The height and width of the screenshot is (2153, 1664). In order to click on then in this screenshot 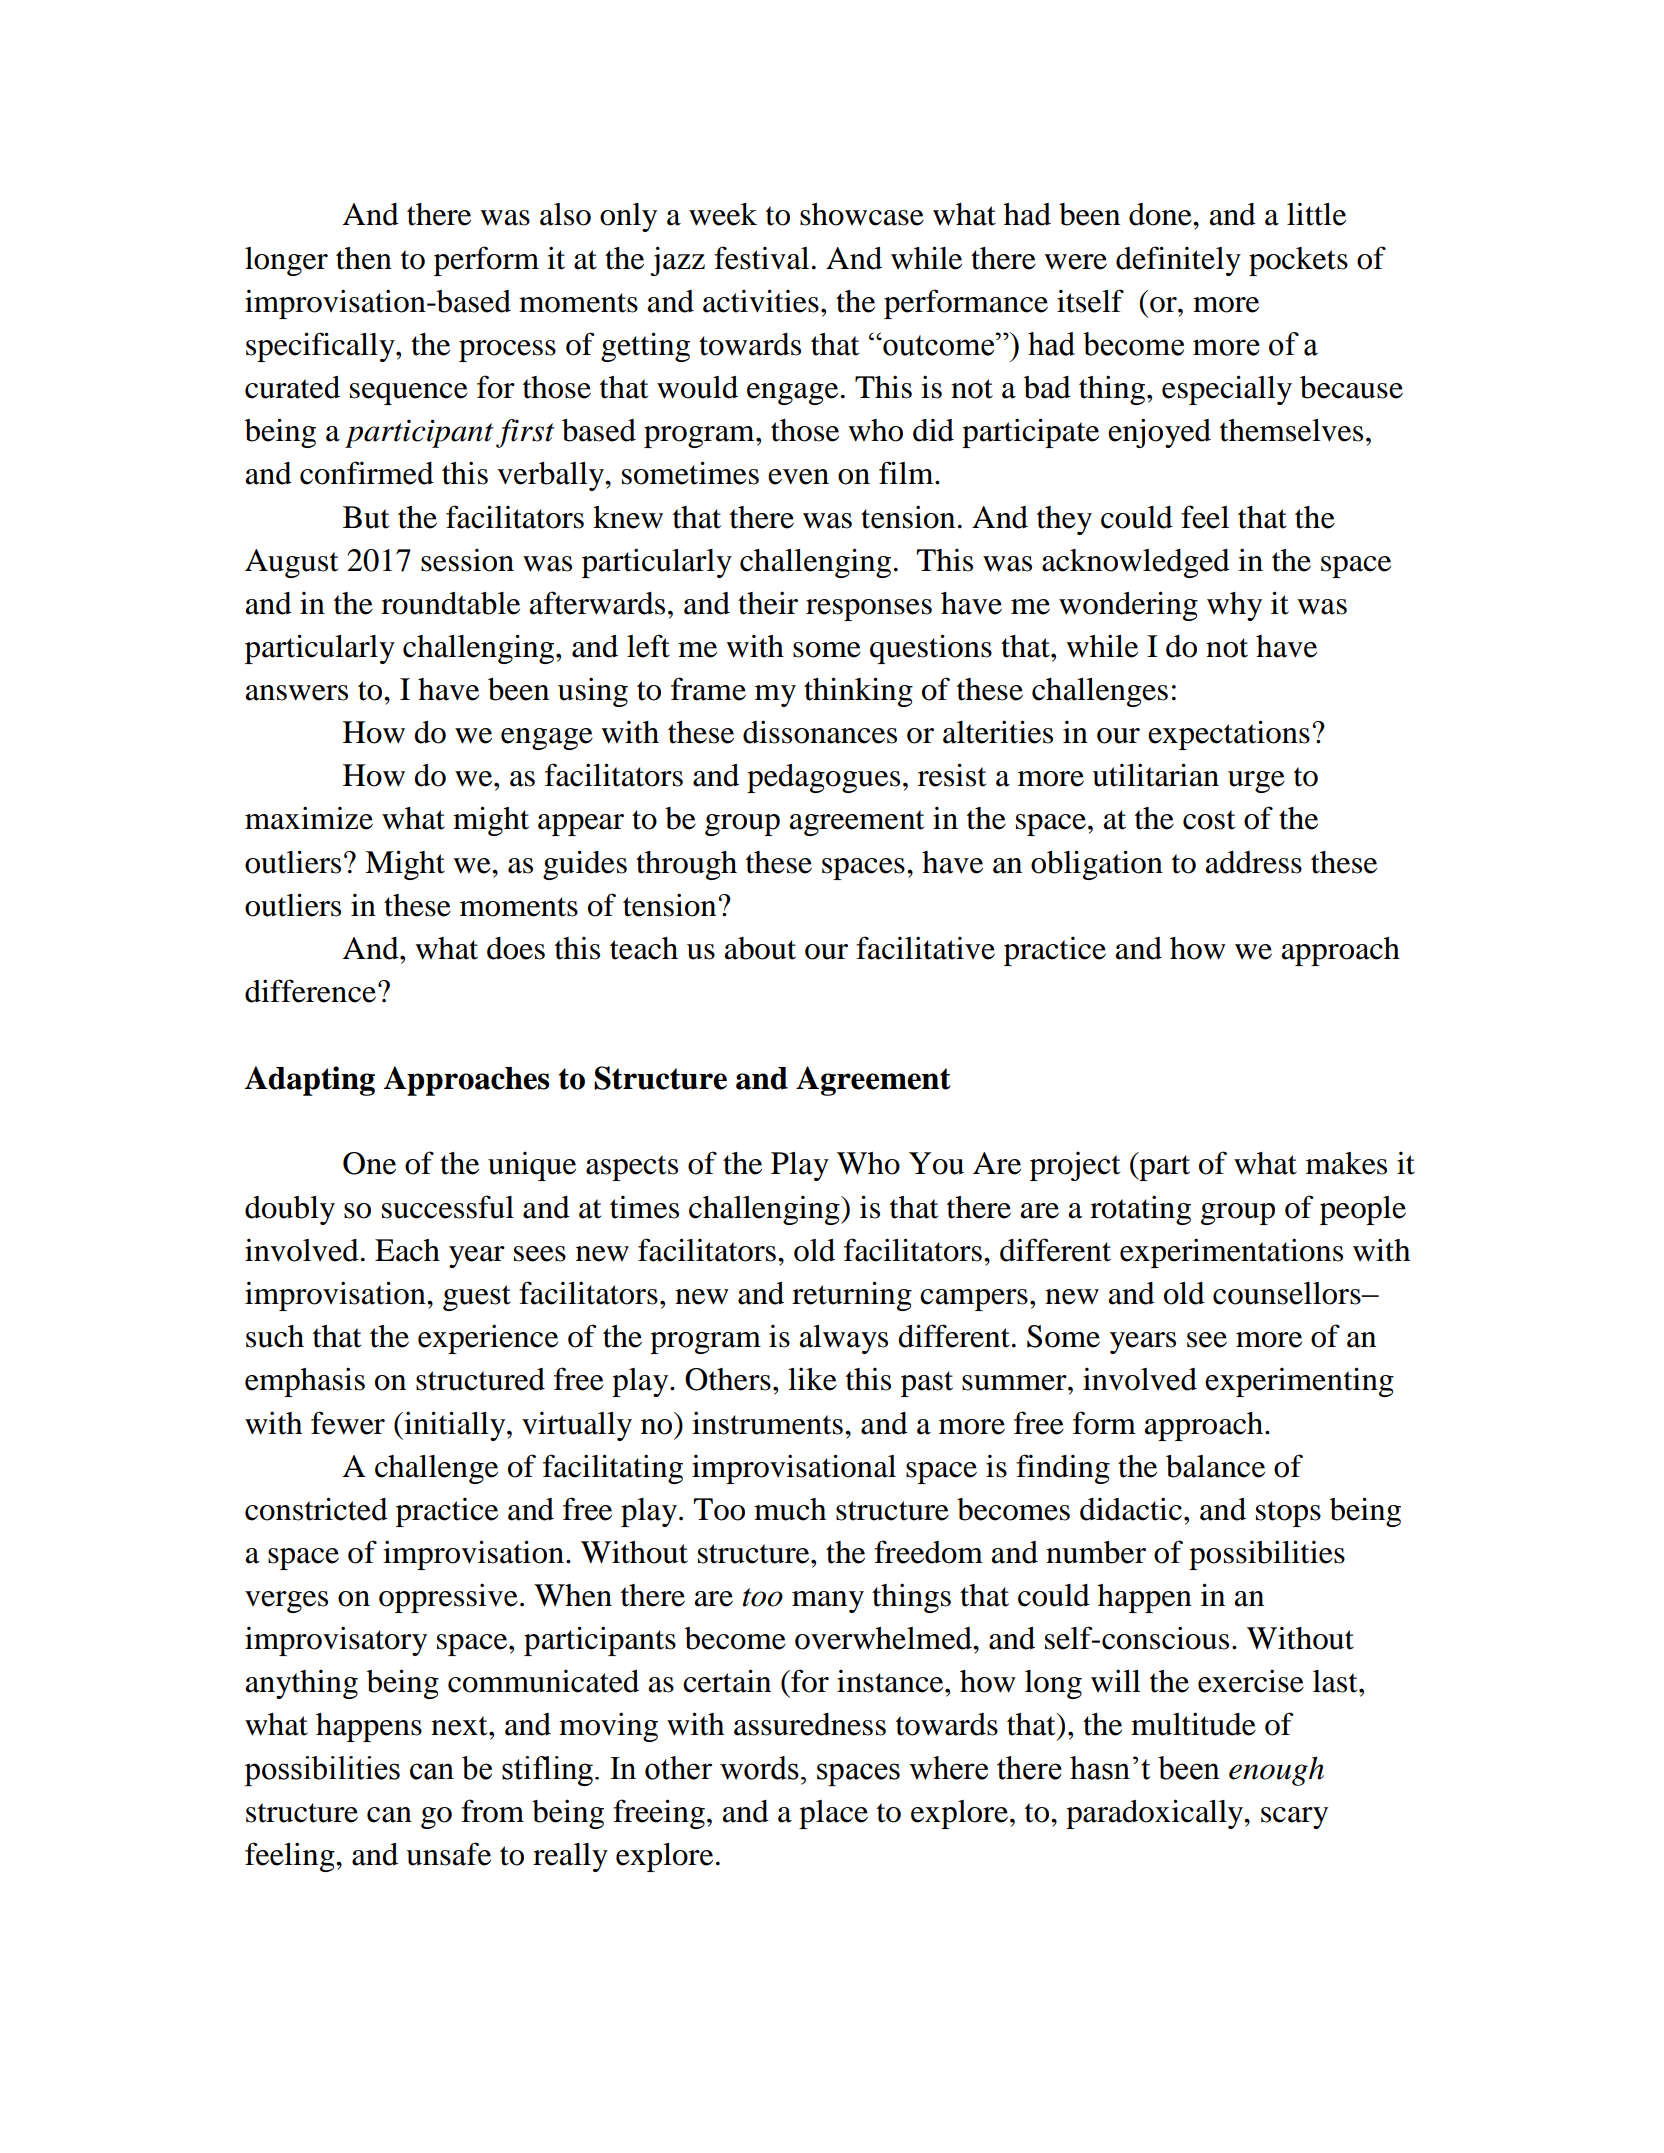, I will do `click(364, 258)`.
